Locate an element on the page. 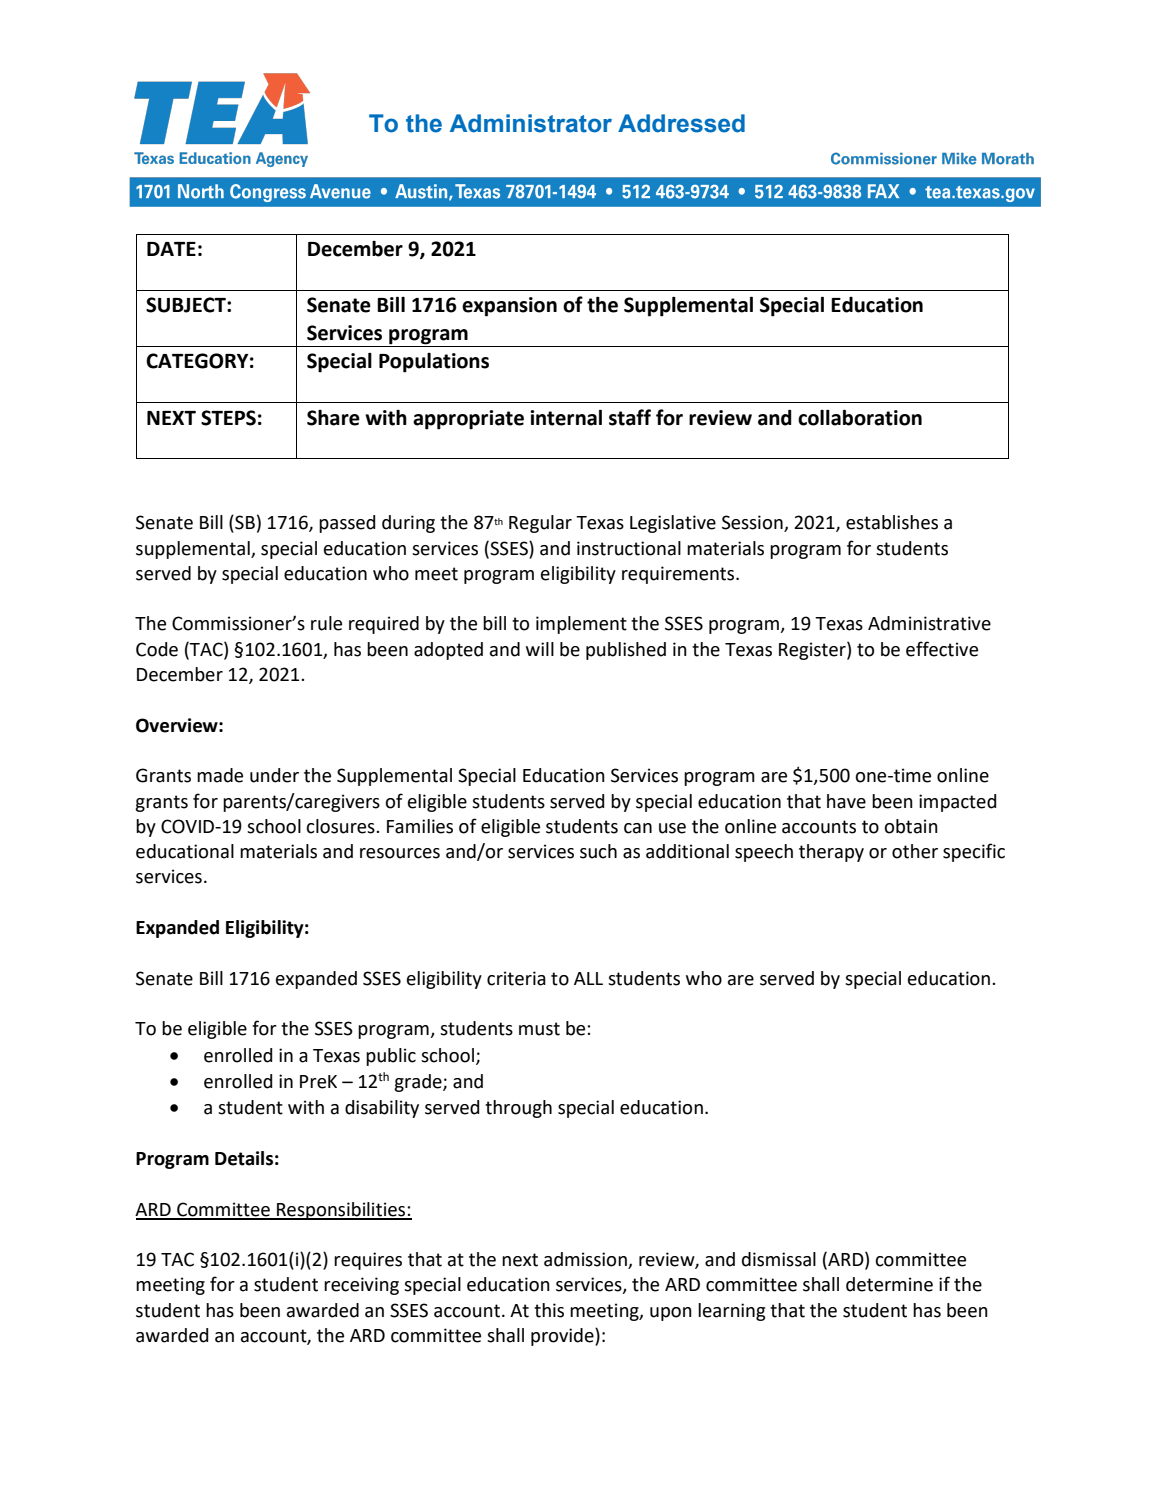 Image resolution: width=1153 pixels, height=1492 pixels. establishes is located at coordinates (892, 522).
